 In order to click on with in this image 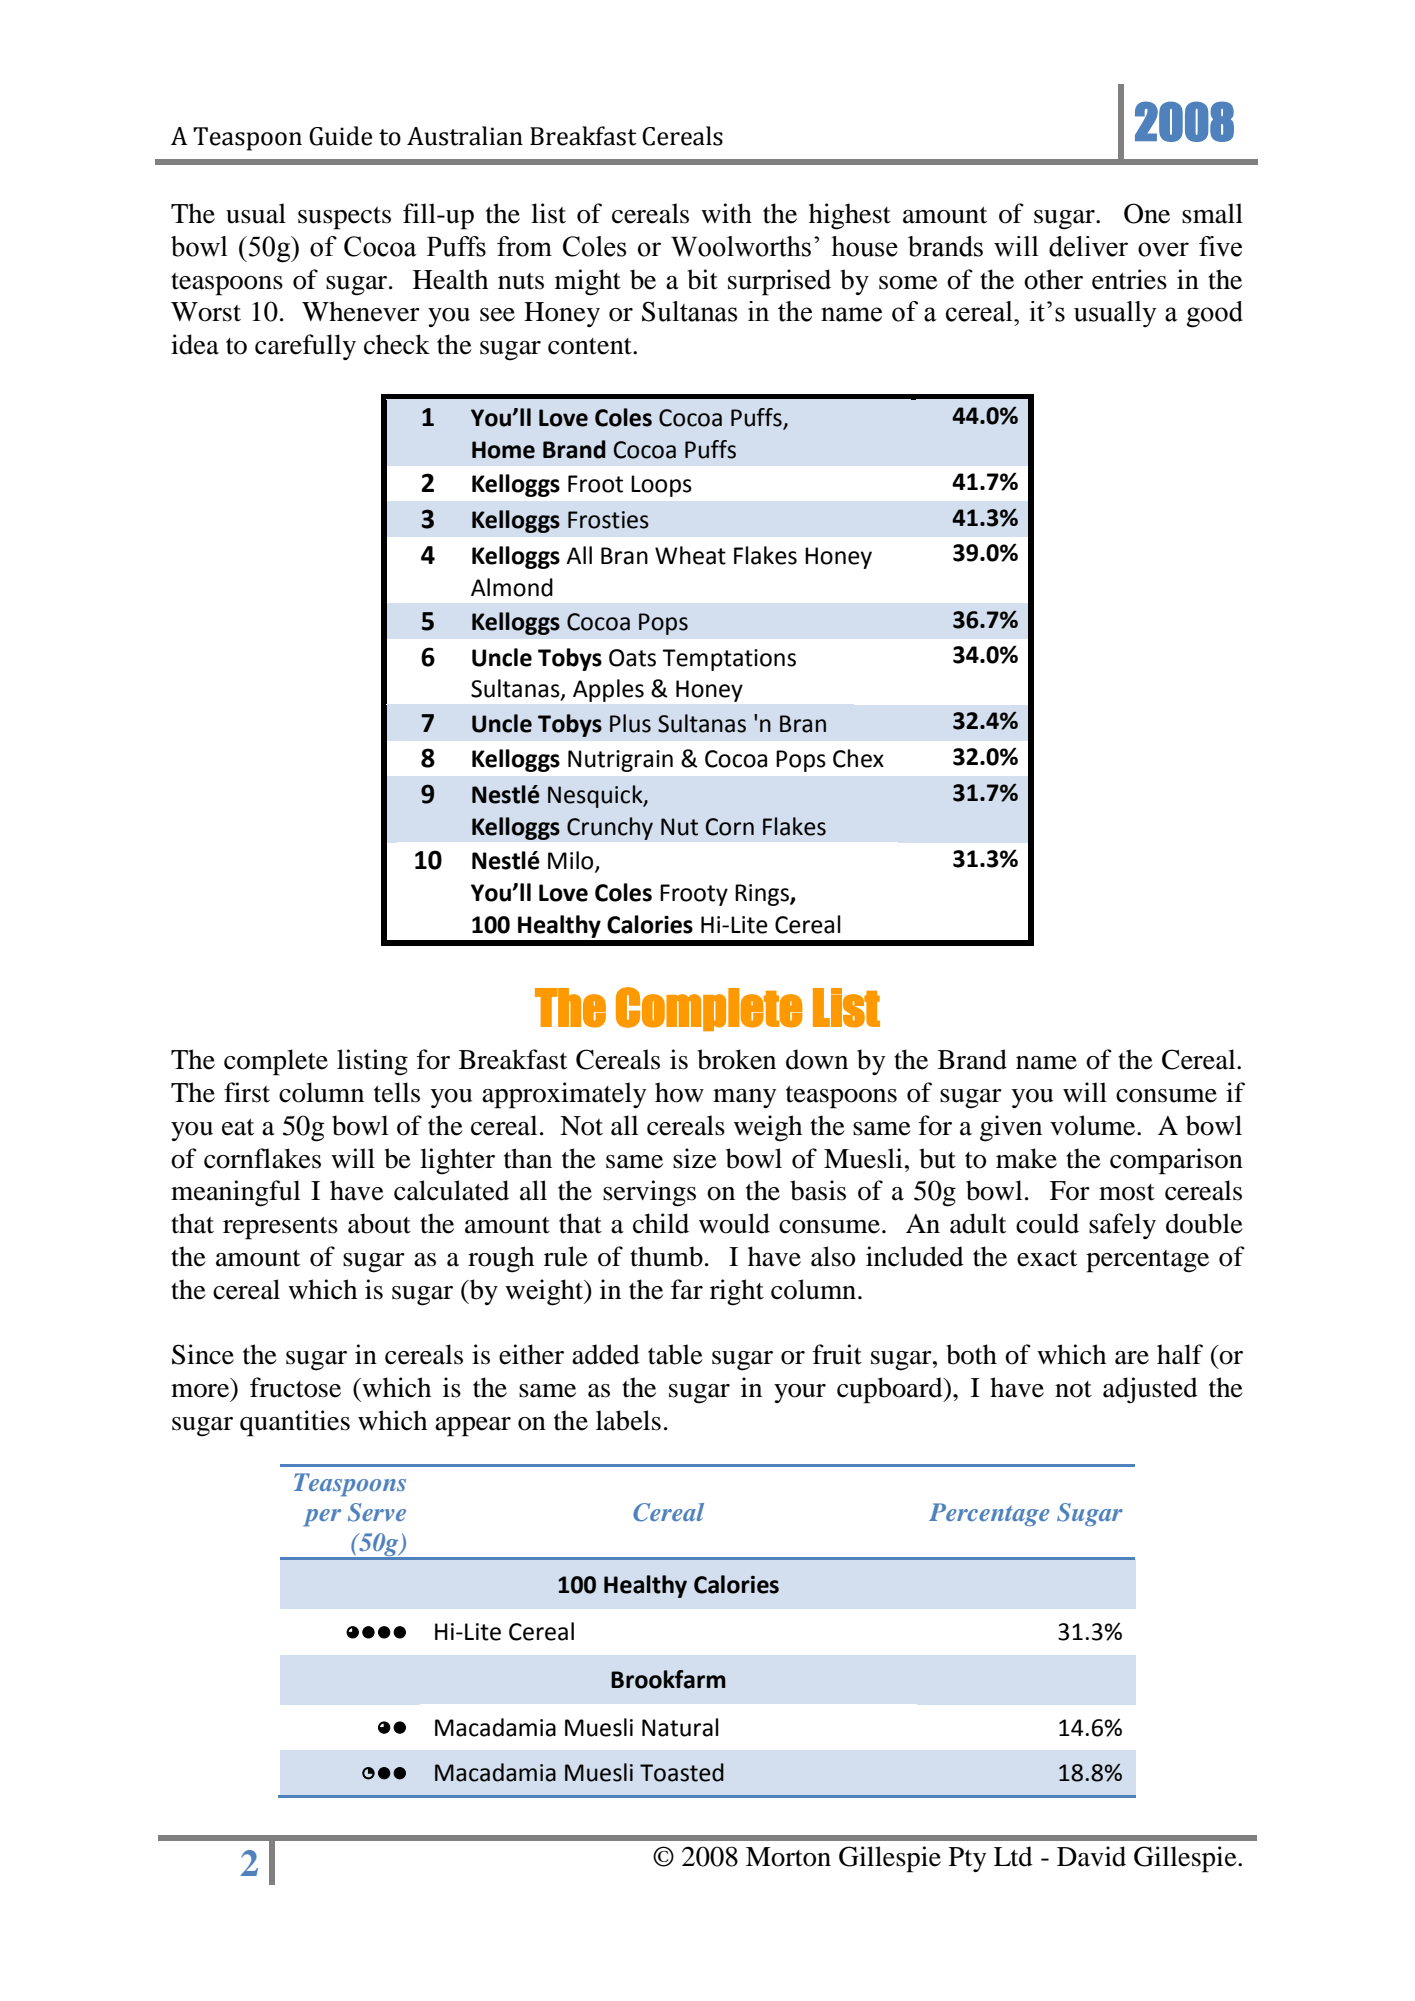, I will do `click(726, 213)`.
